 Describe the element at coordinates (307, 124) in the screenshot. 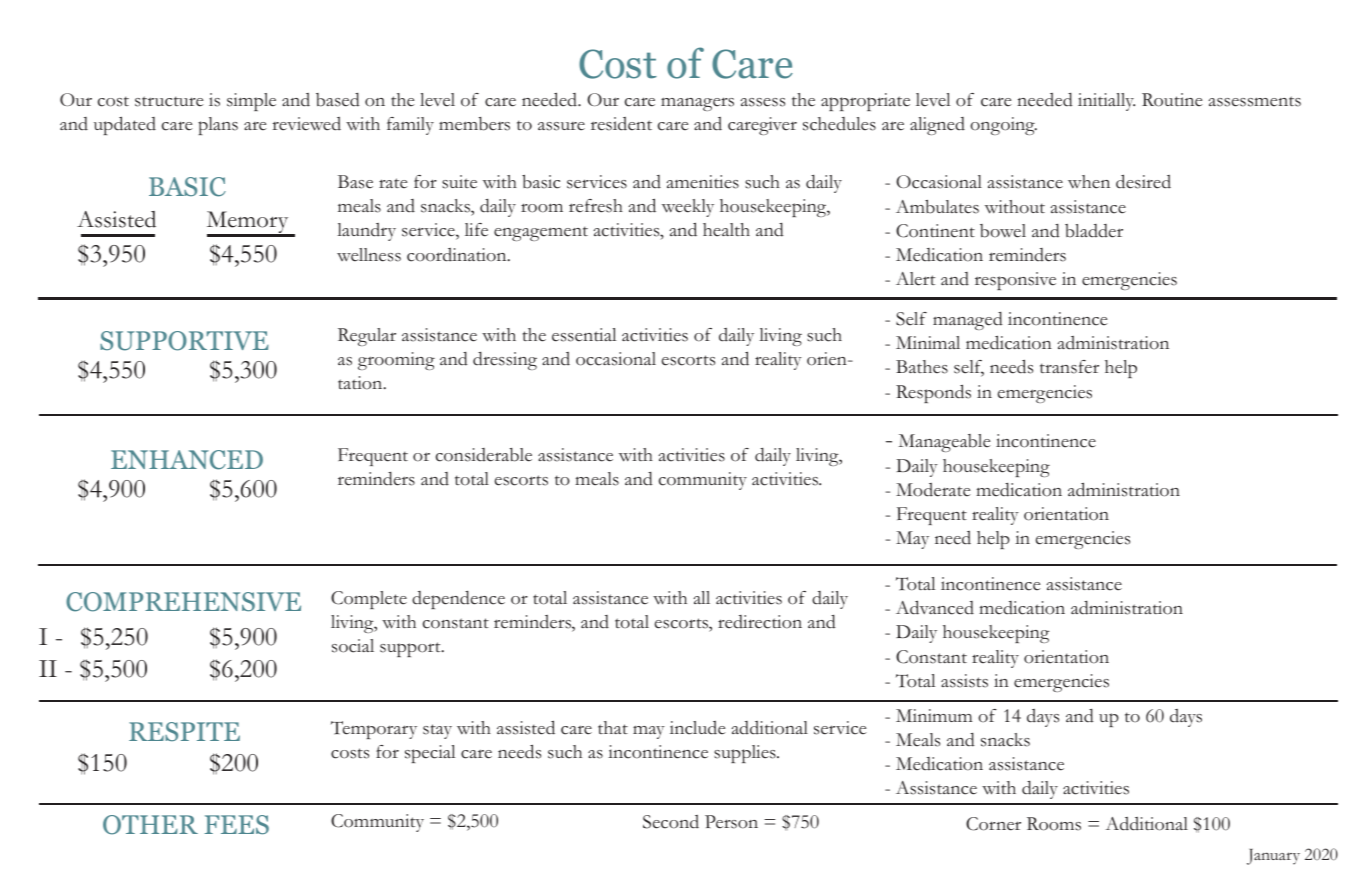

I see `reviewed` at that location.
